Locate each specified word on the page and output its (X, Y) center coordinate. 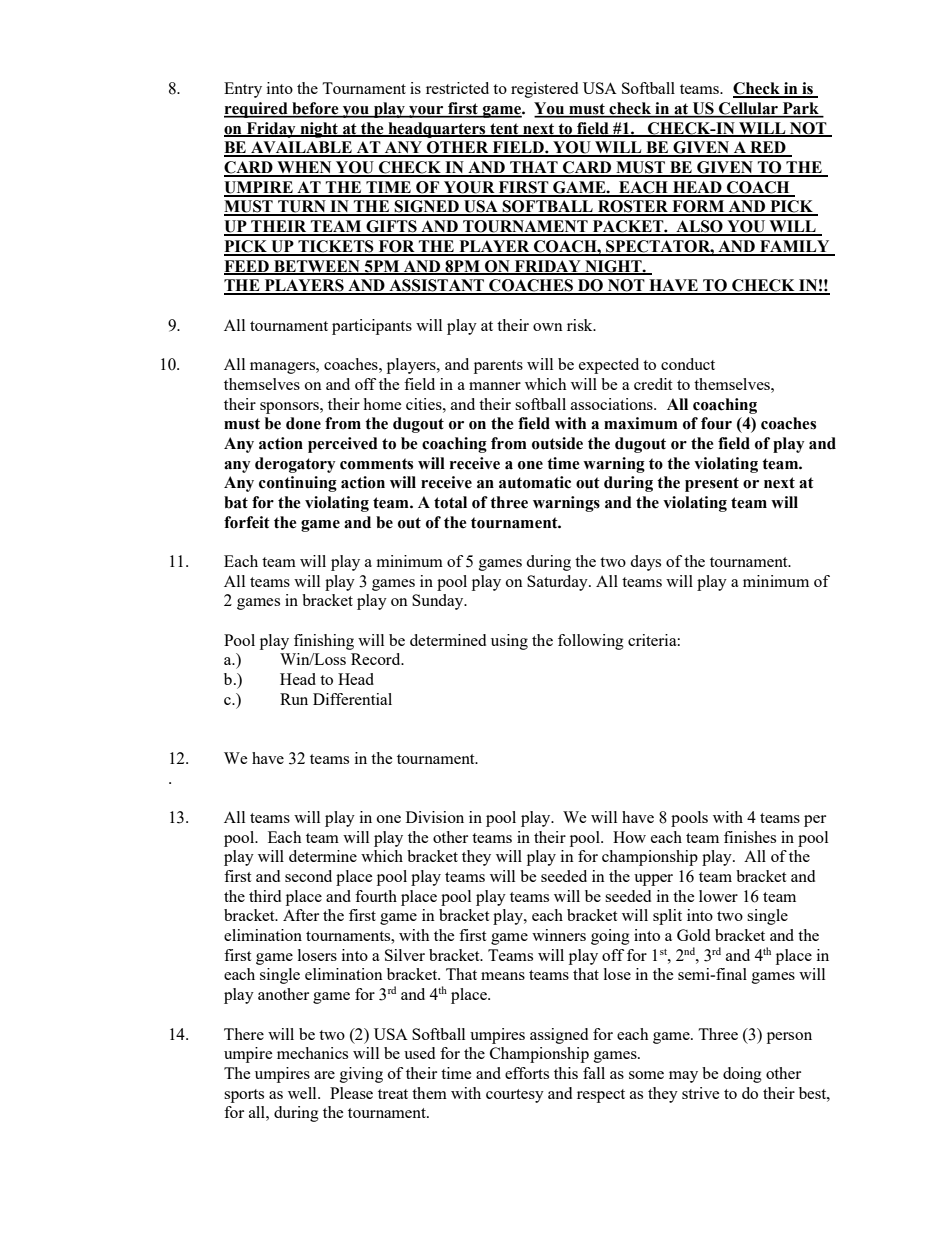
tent (504, 129)
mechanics (312, 1053)
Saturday (558, 583)
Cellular (748, 109)
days (645, 563)
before (315, 109)
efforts (527, 1073)
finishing (324, 642)
